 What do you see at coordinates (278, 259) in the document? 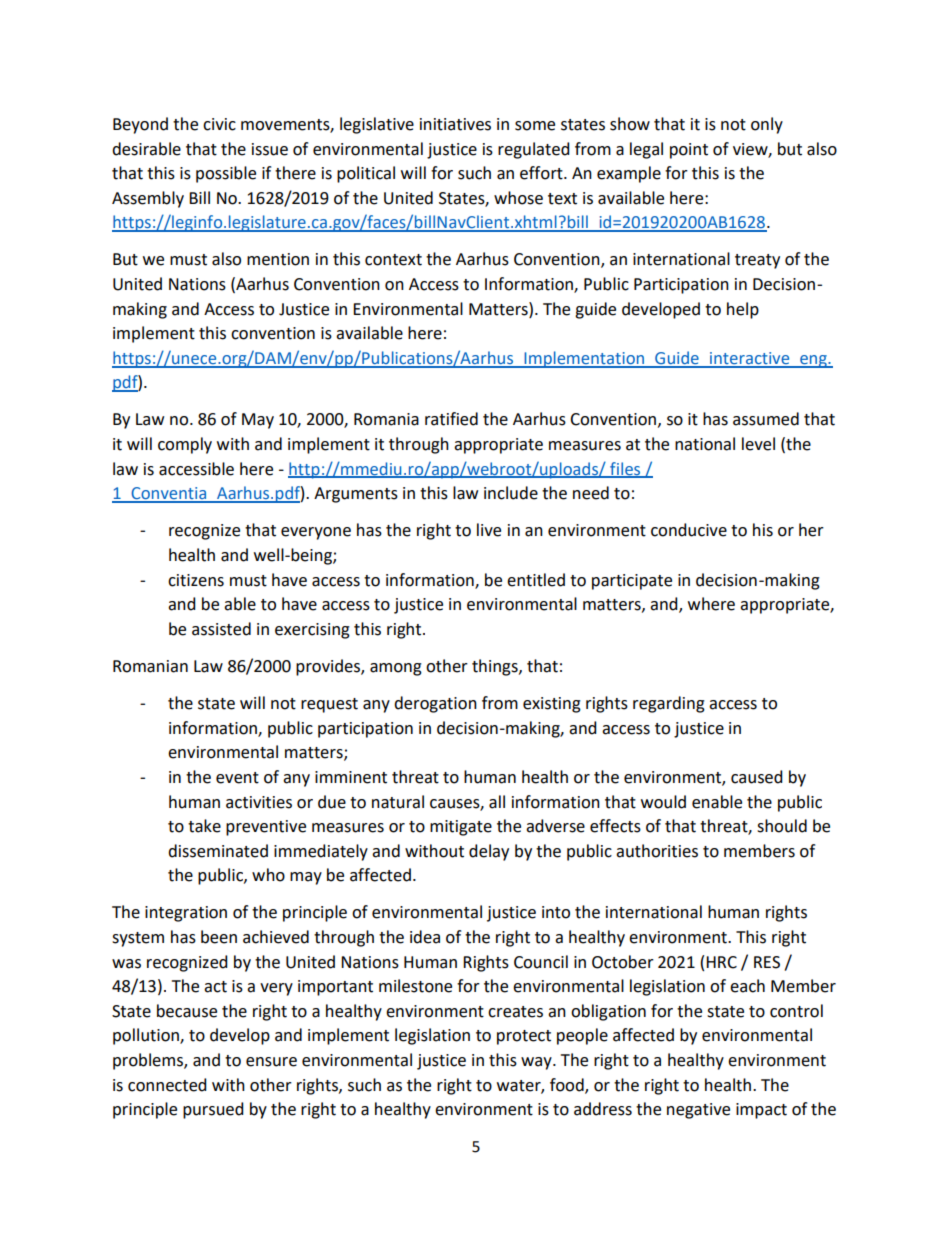
I see `mention` at bounding box center [278, 259].
